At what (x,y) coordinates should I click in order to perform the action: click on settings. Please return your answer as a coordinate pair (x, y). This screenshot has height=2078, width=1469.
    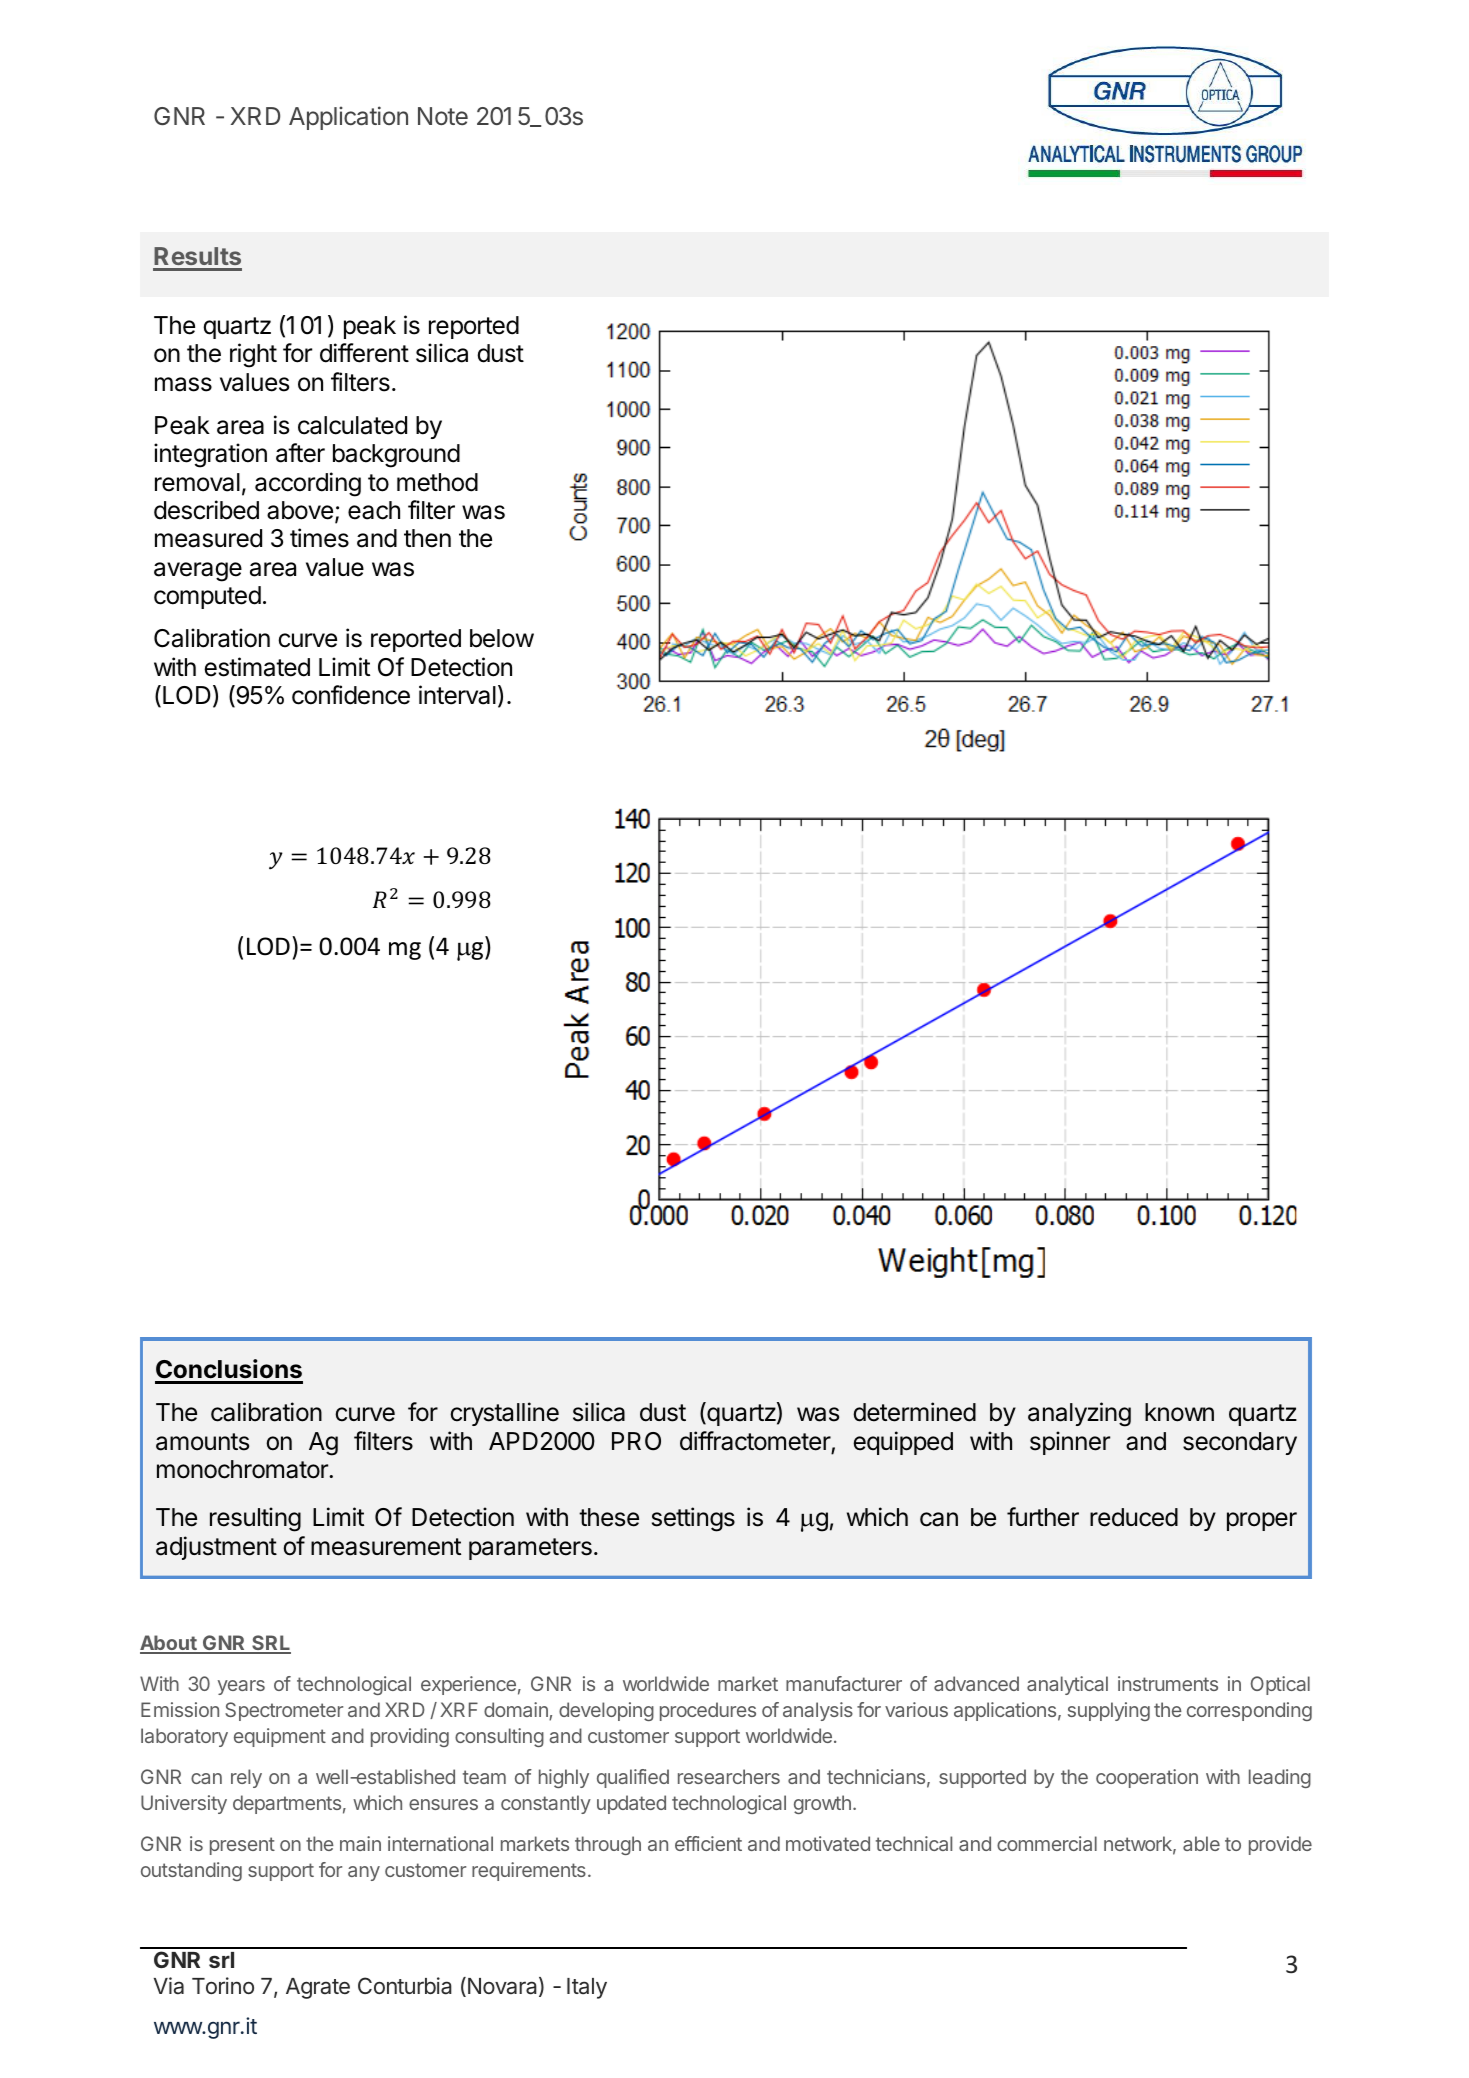
    Looking at the image, I should click on (693, 1519).
